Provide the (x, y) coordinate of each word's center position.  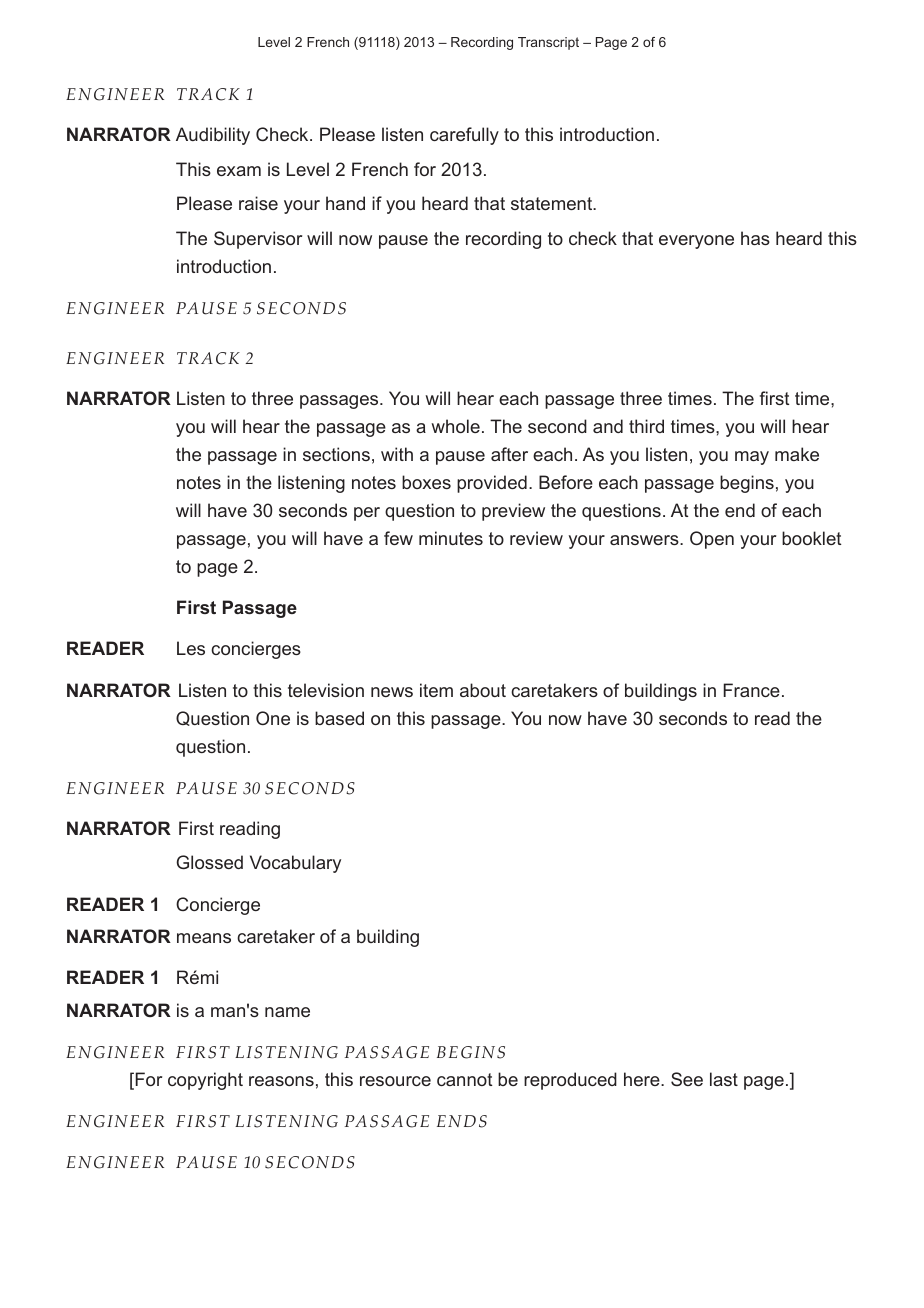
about (483, 690)
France (751, 690)
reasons (281, 1081)
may (752, 458)
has (755, 238)
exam (239, 171)
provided (492, 484)
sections (336, 454)
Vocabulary (295, 864)
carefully (464, 136)
